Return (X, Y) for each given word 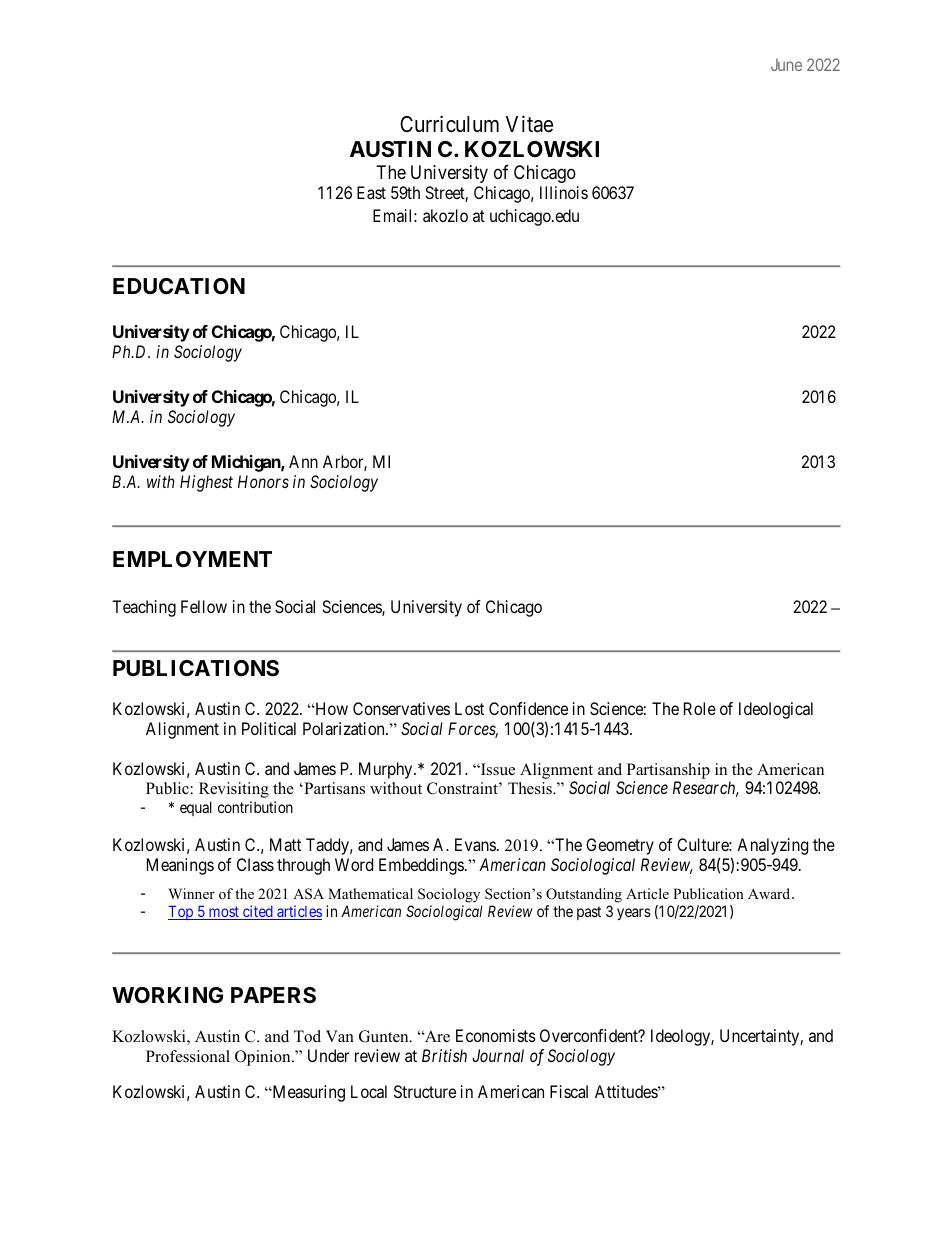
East (371, 192)
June (786, 64)
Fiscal (569, 1091)
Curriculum (449, 124)
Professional (188, 1056)
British (444, 1055)
